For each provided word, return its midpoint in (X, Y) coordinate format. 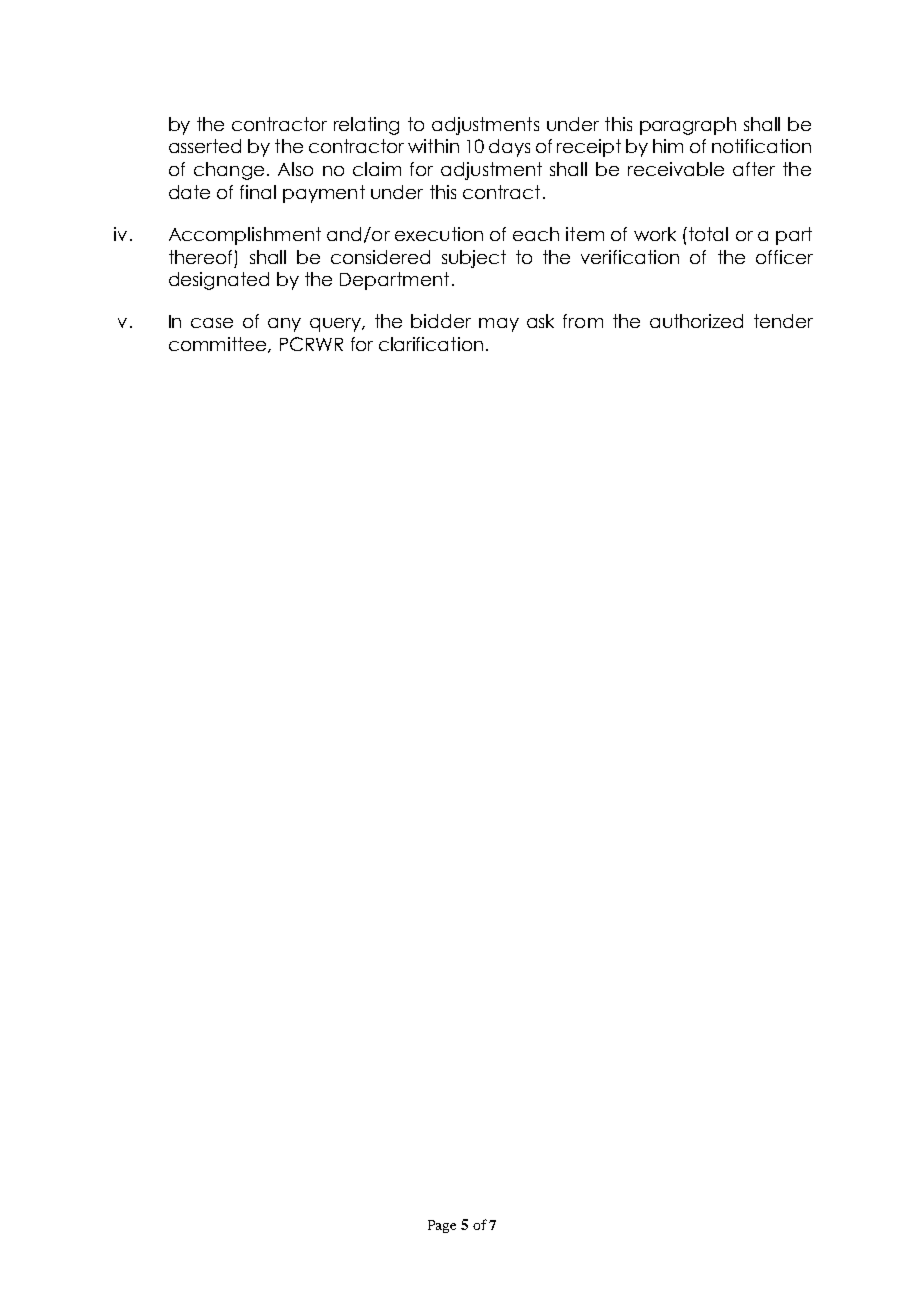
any (284, 325)
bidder (441, 321)
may (499, 325)
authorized (696, 321)
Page (442, 1226)
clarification (431, 344)
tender (783, 321)
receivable (676, 169)
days (509, 148)
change (229, 171)
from (583, 321)
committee (219, 345)
